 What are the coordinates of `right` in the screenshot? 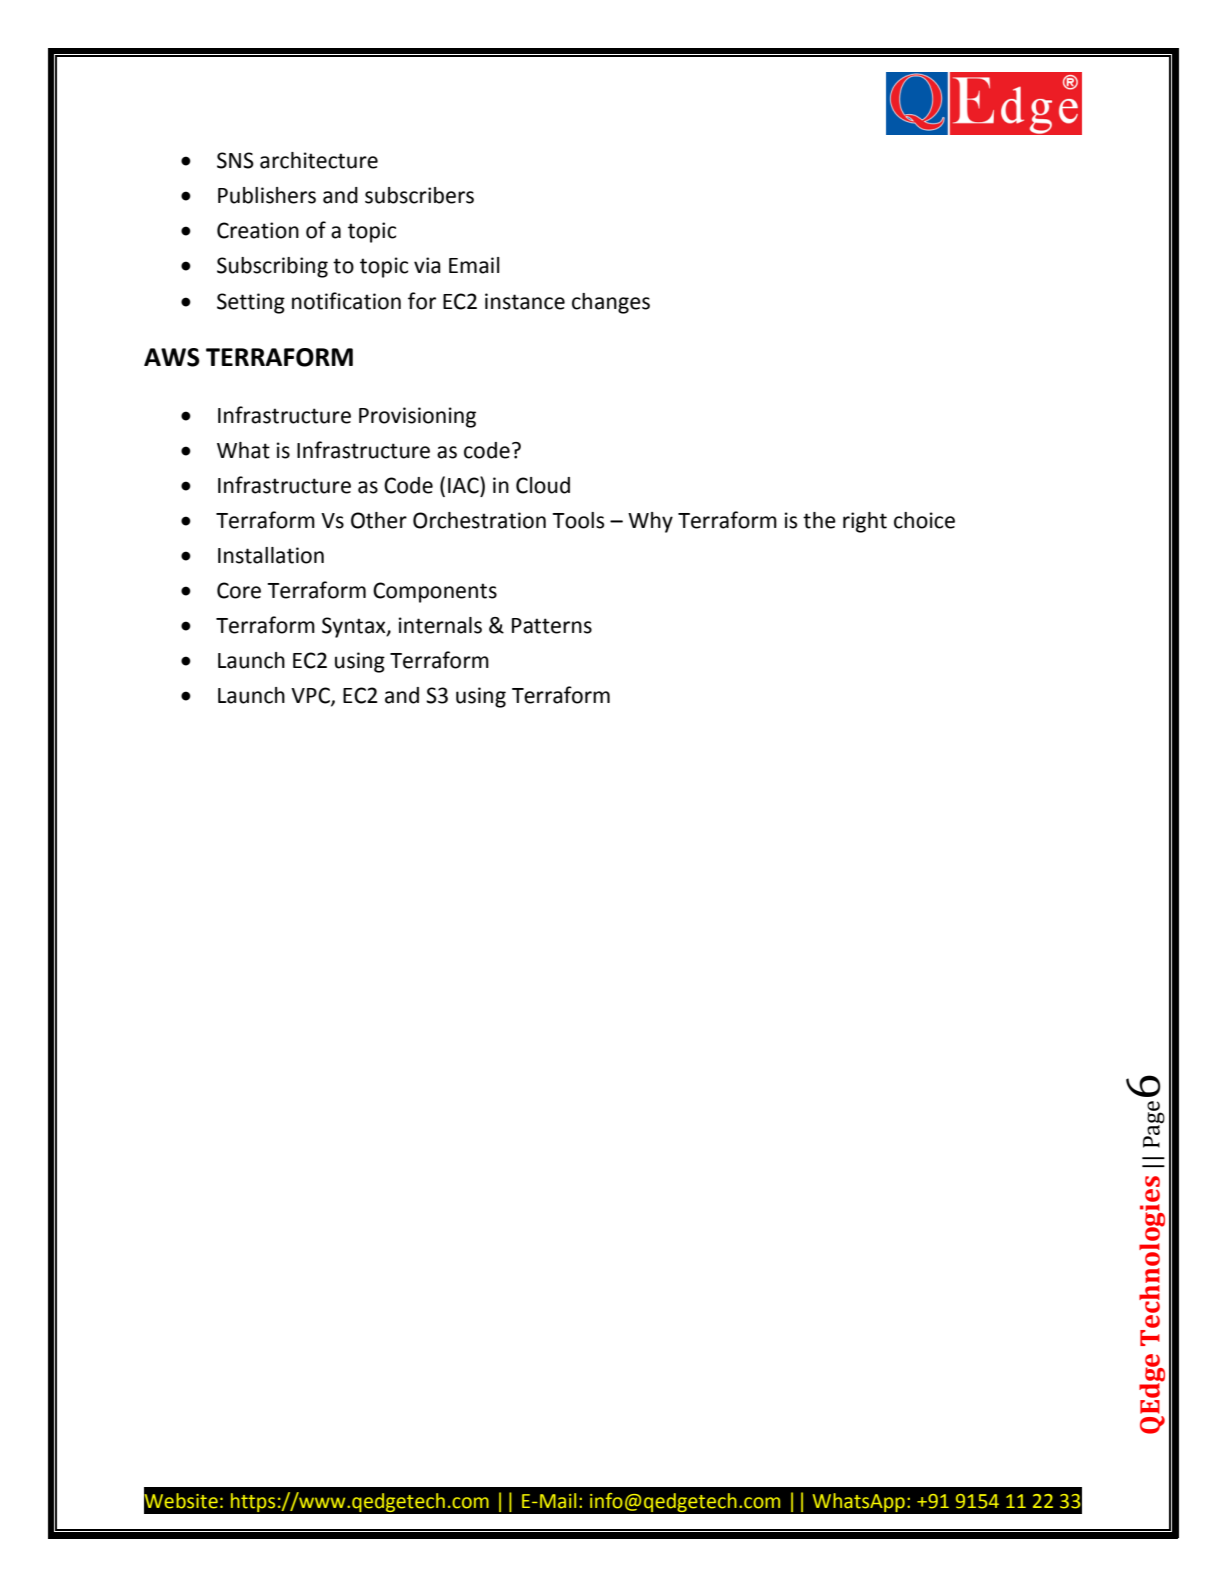 It's located at (865, 522).
